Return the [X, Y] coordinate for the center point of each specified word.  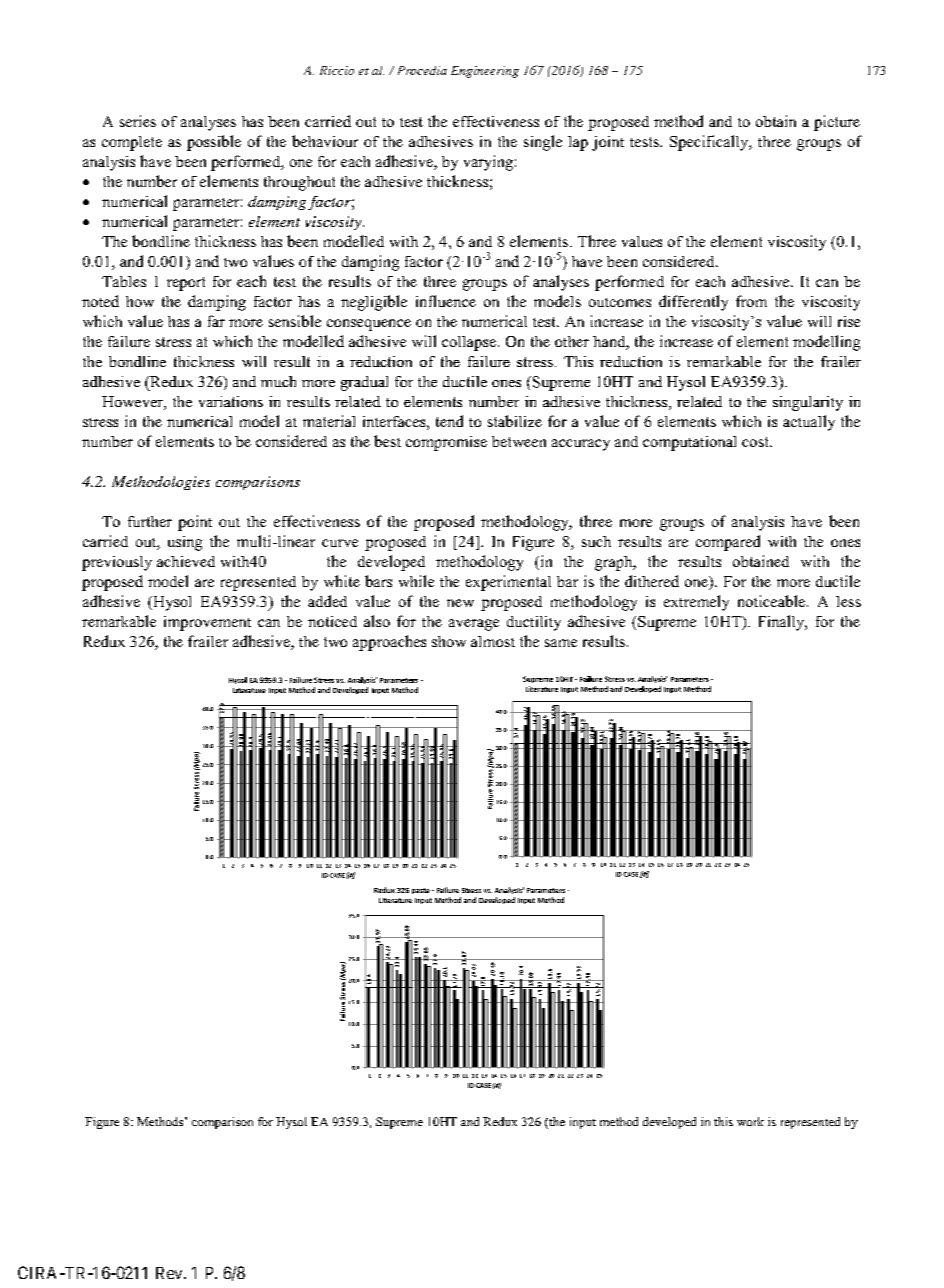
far [216, 321]
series [138, 121]
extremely [696, 603]
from [751, 301]
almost [493, 641]
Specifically [710, 143]
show [449, 641]
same [561, 643]
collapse [469, 343]
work [750, 1121]
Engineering [485, 72]
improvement [207, 623]
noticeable [771, 601]
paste [421, 891]
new [460, 603]
